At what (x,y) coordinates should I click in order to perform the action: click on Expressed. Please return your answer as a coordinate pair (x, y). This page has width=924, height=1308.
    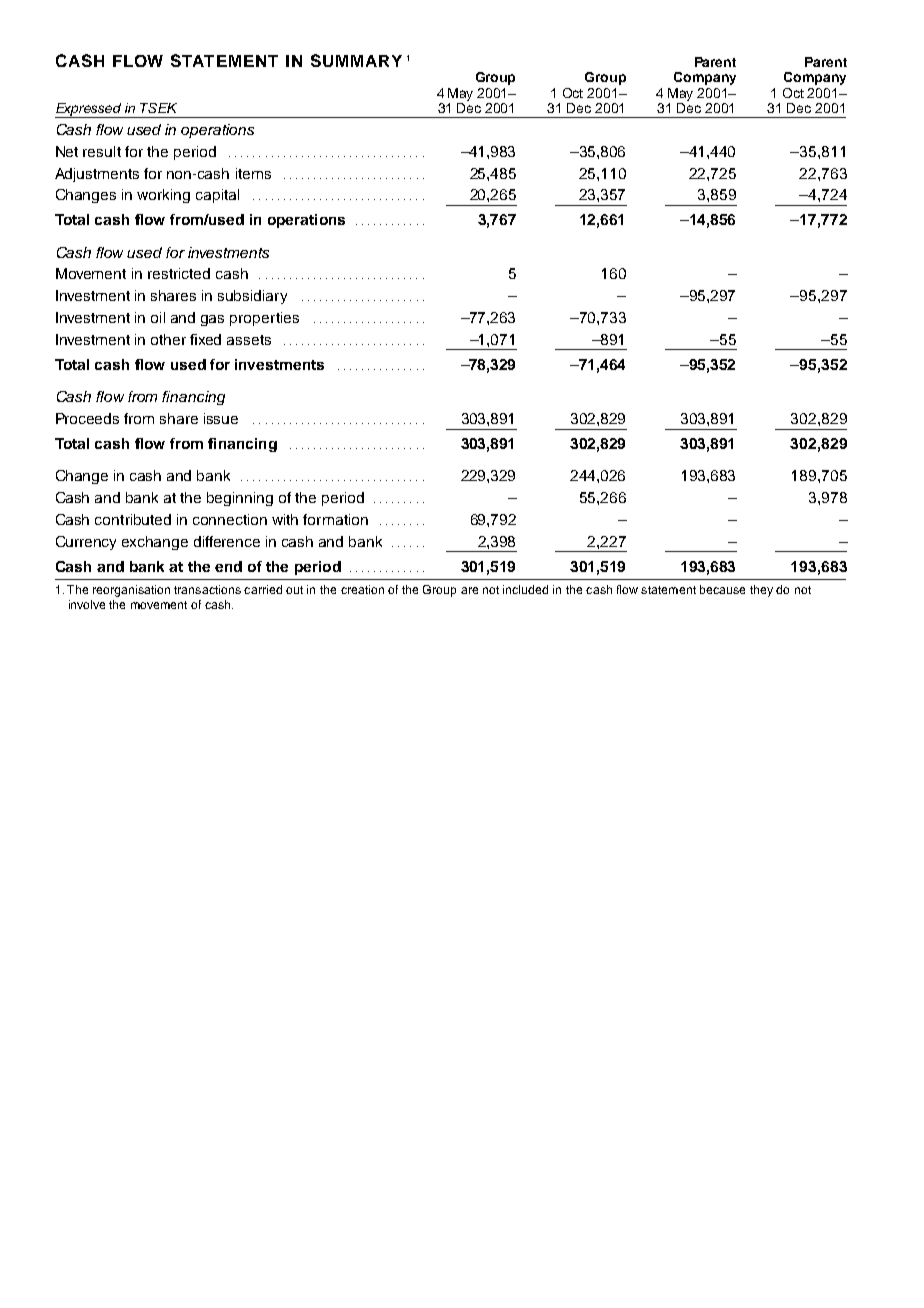
    Looking at the image, I should click on (89, 110).
